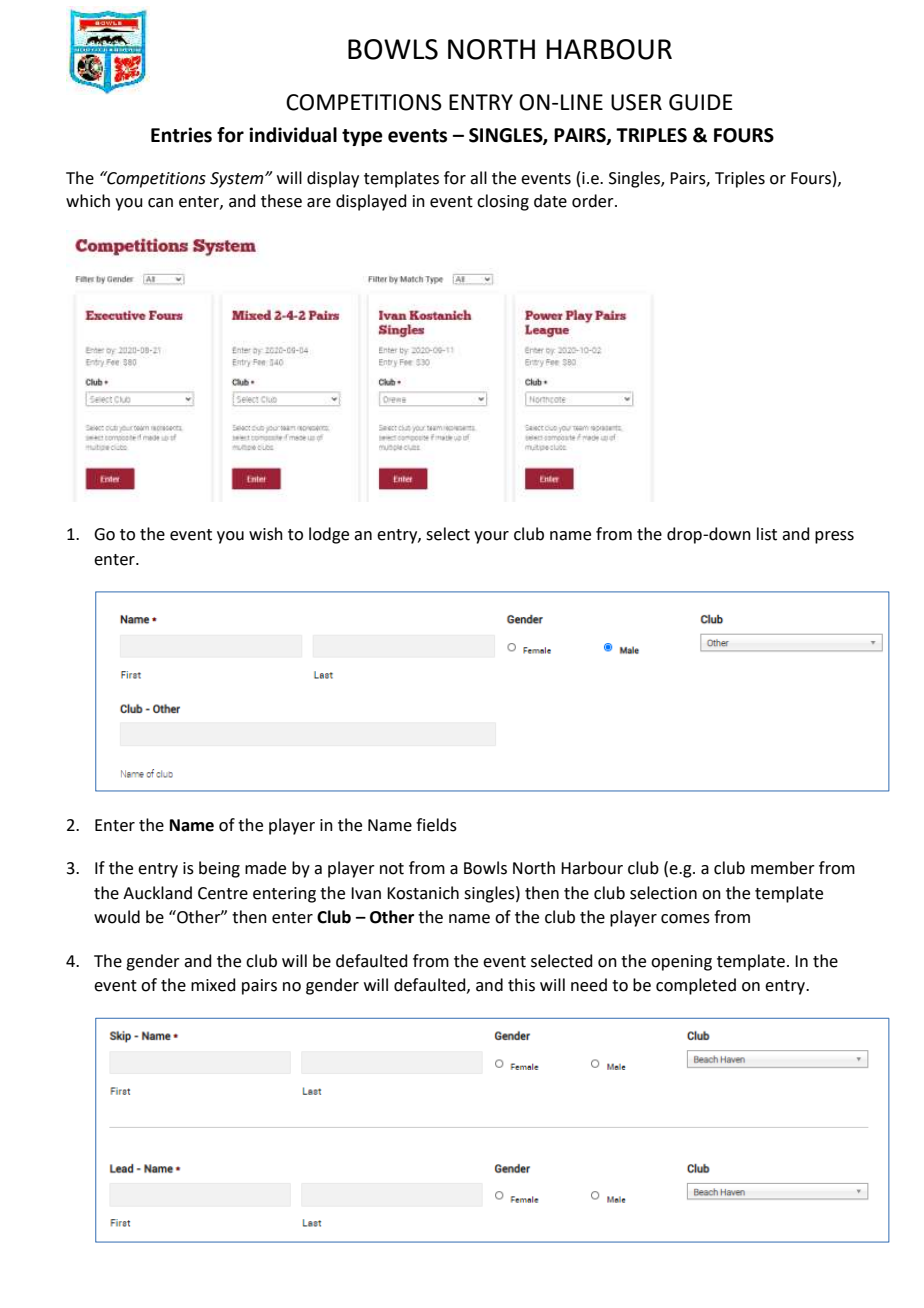  Describe the element at coordinates (491, 537) in the image. I see `your` at that location.
